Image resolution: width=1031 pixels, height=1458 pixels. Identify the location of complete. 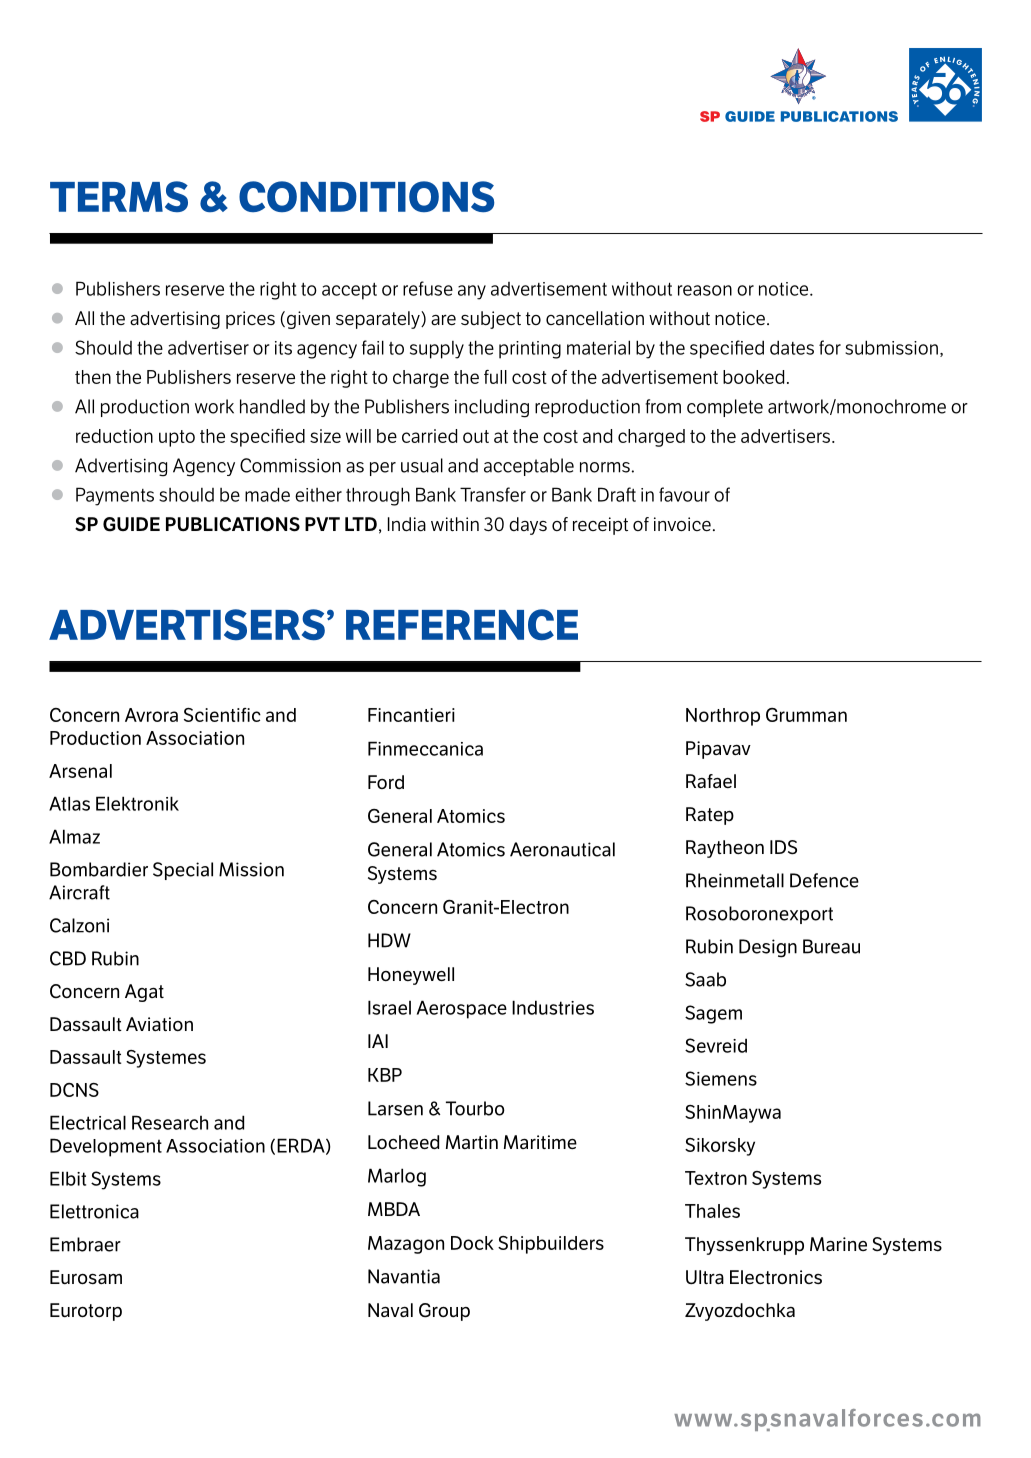
(725, 408).
